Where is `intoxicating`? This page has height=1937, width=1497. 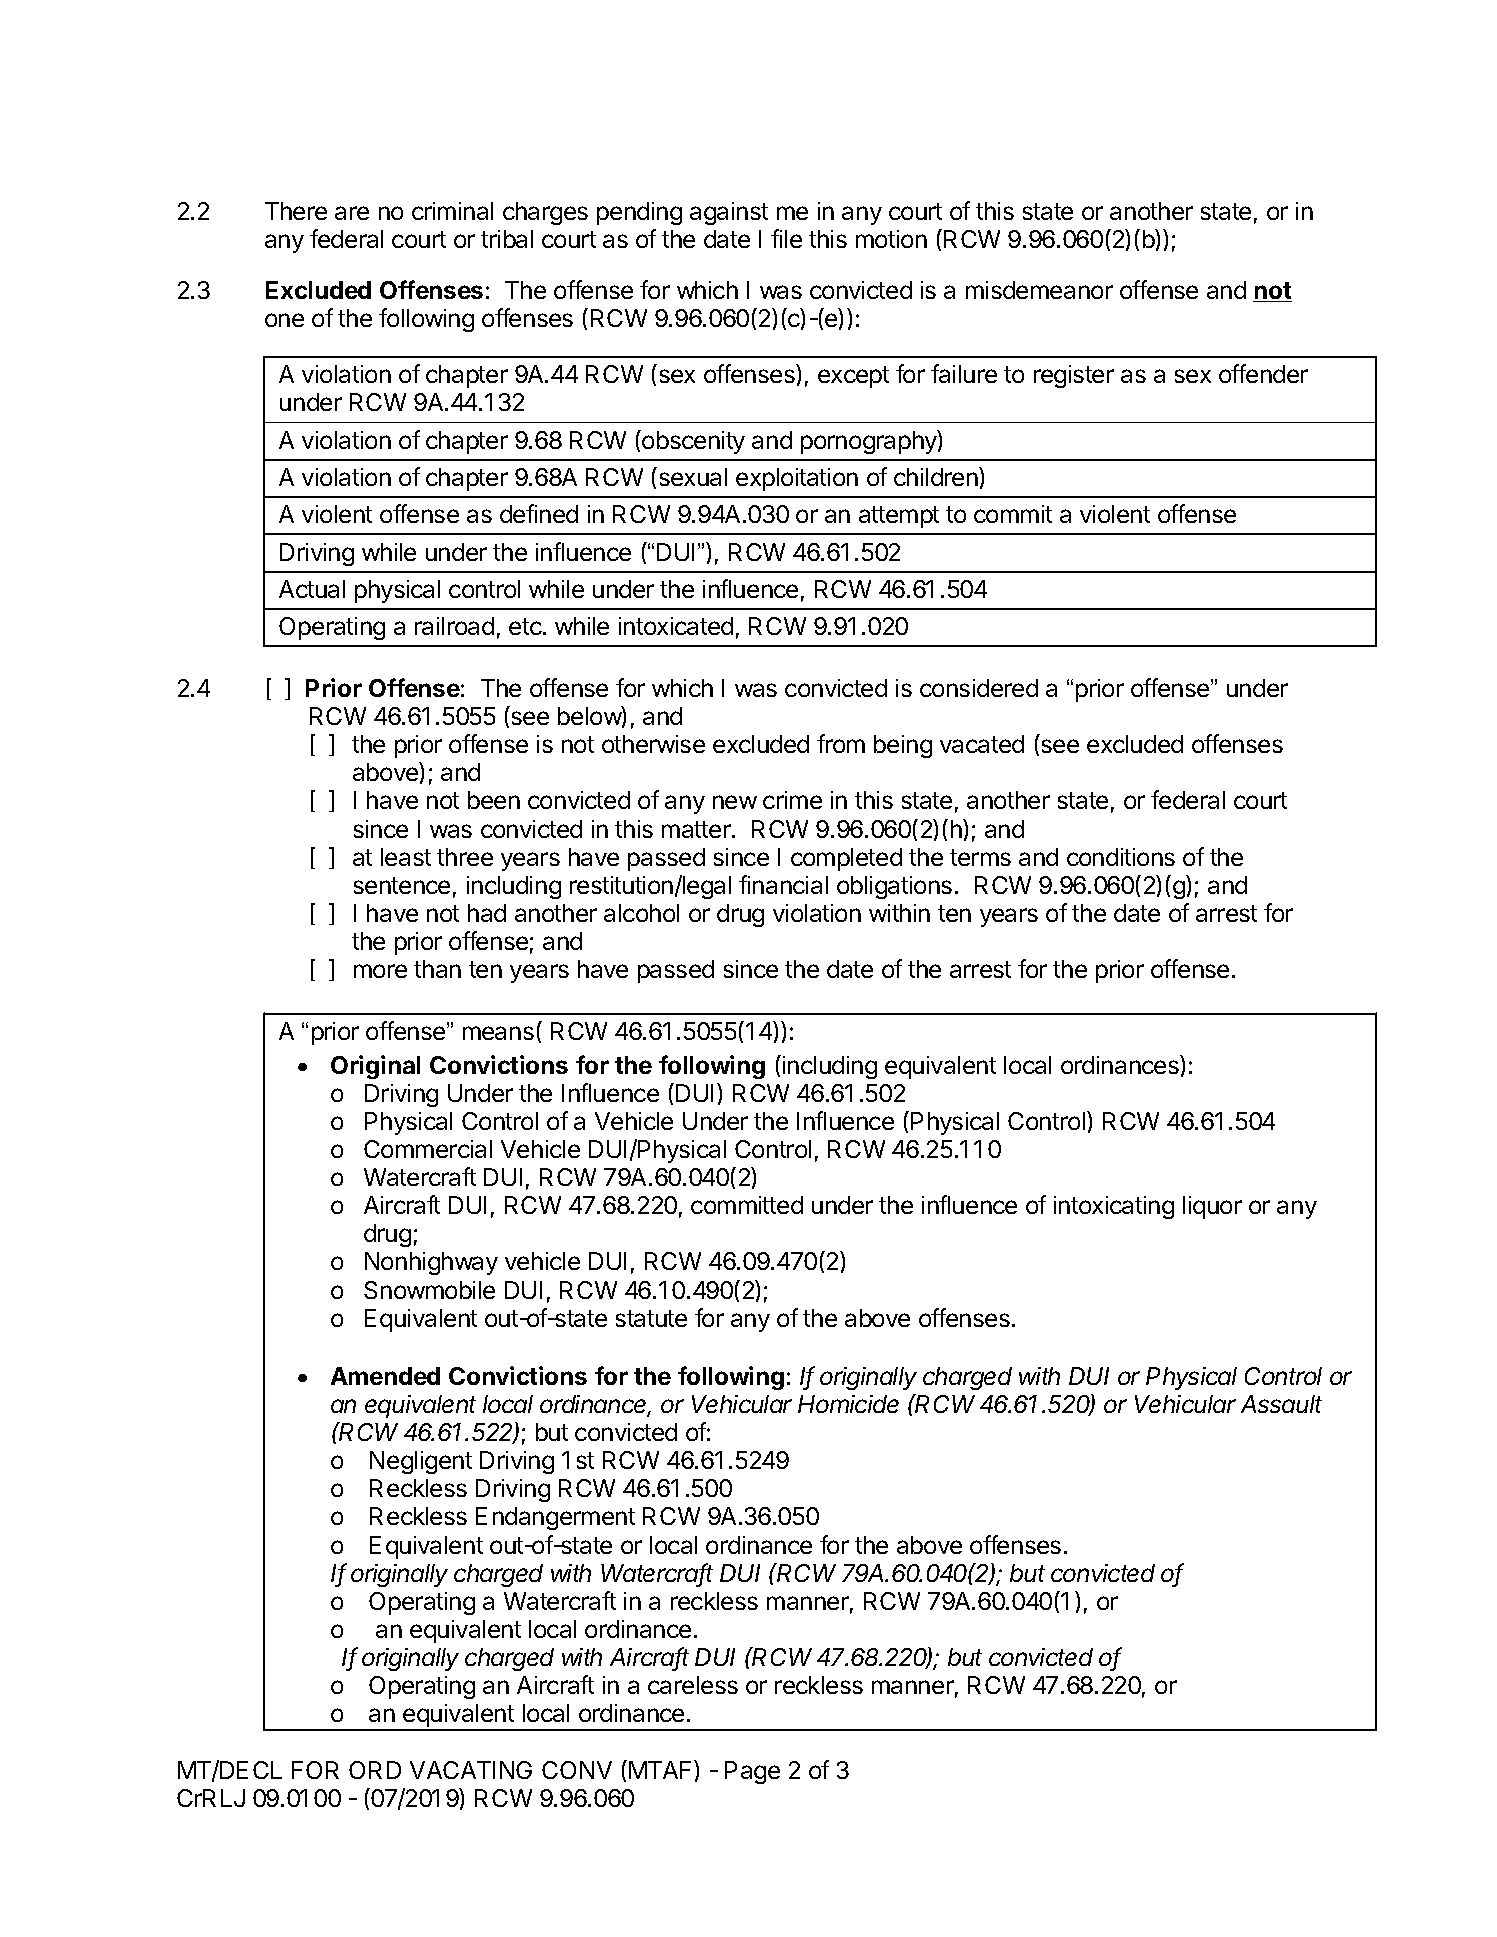
intoxicating is located at coordinates (1114, 1207).
